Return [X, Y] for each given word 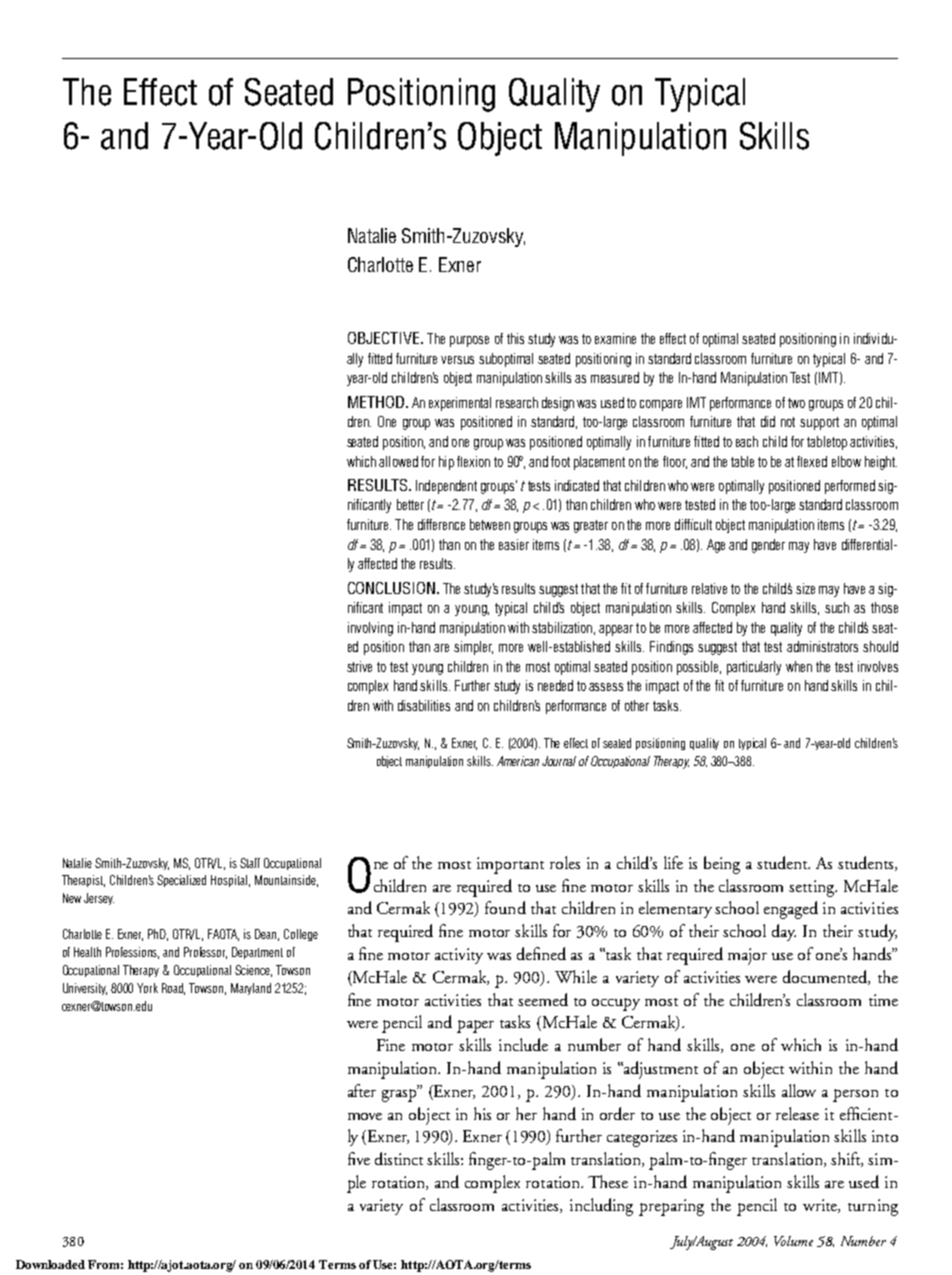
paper [475, 1026]
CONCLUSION [391, 588]
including [601, 1207]
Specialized [181, 881]
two [796, 403]
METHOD [377, 402]
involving [370, 629]
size [805, 588]
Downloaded [50, 1264]
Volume [793, 1241]
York [147, 988]
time [883, 1000]
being [722, 865]
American [518, 761]
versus [457, 360]
